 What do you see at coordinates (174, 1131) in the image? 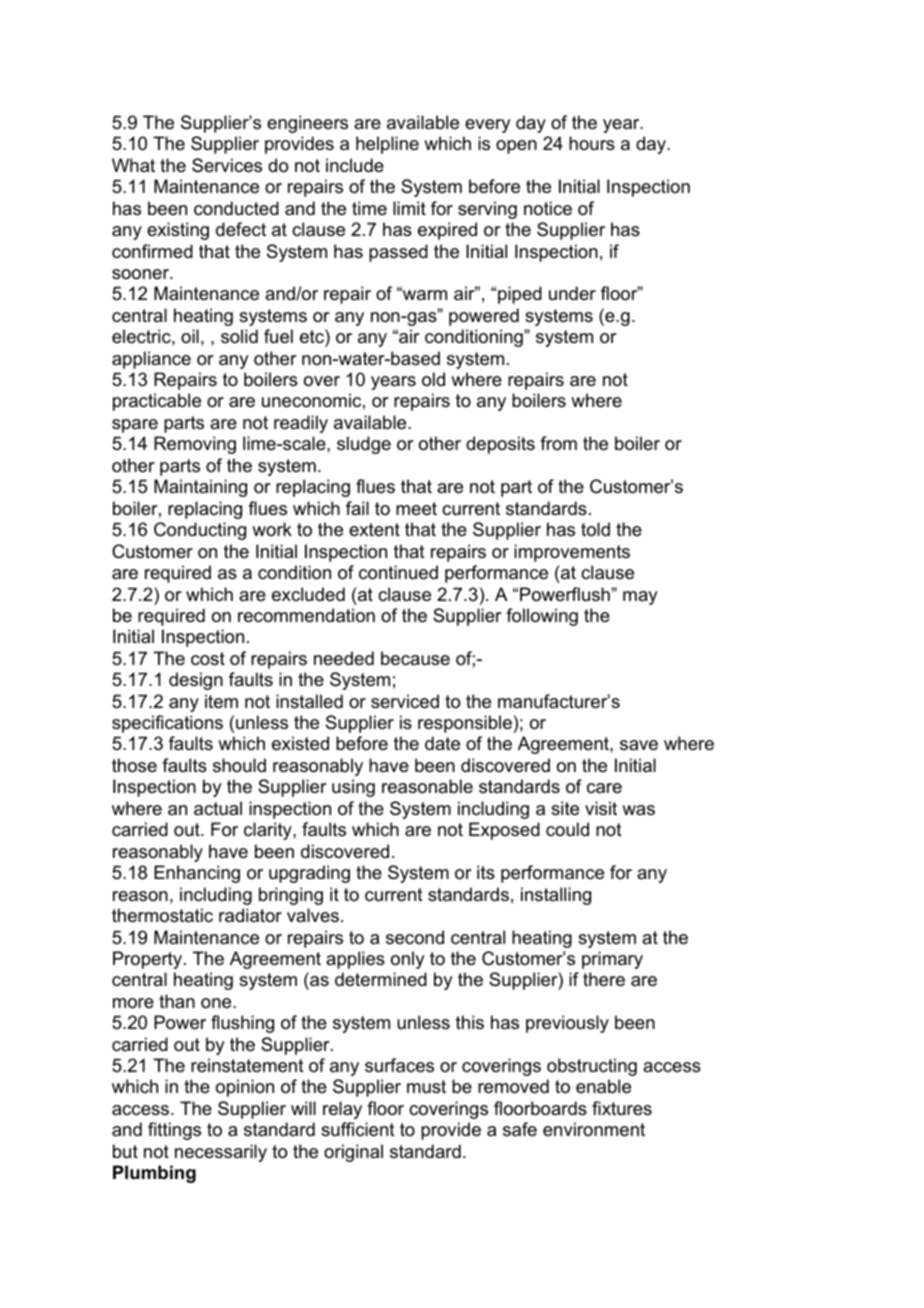
I see `fittings` at bounding box center [174, 1131].
